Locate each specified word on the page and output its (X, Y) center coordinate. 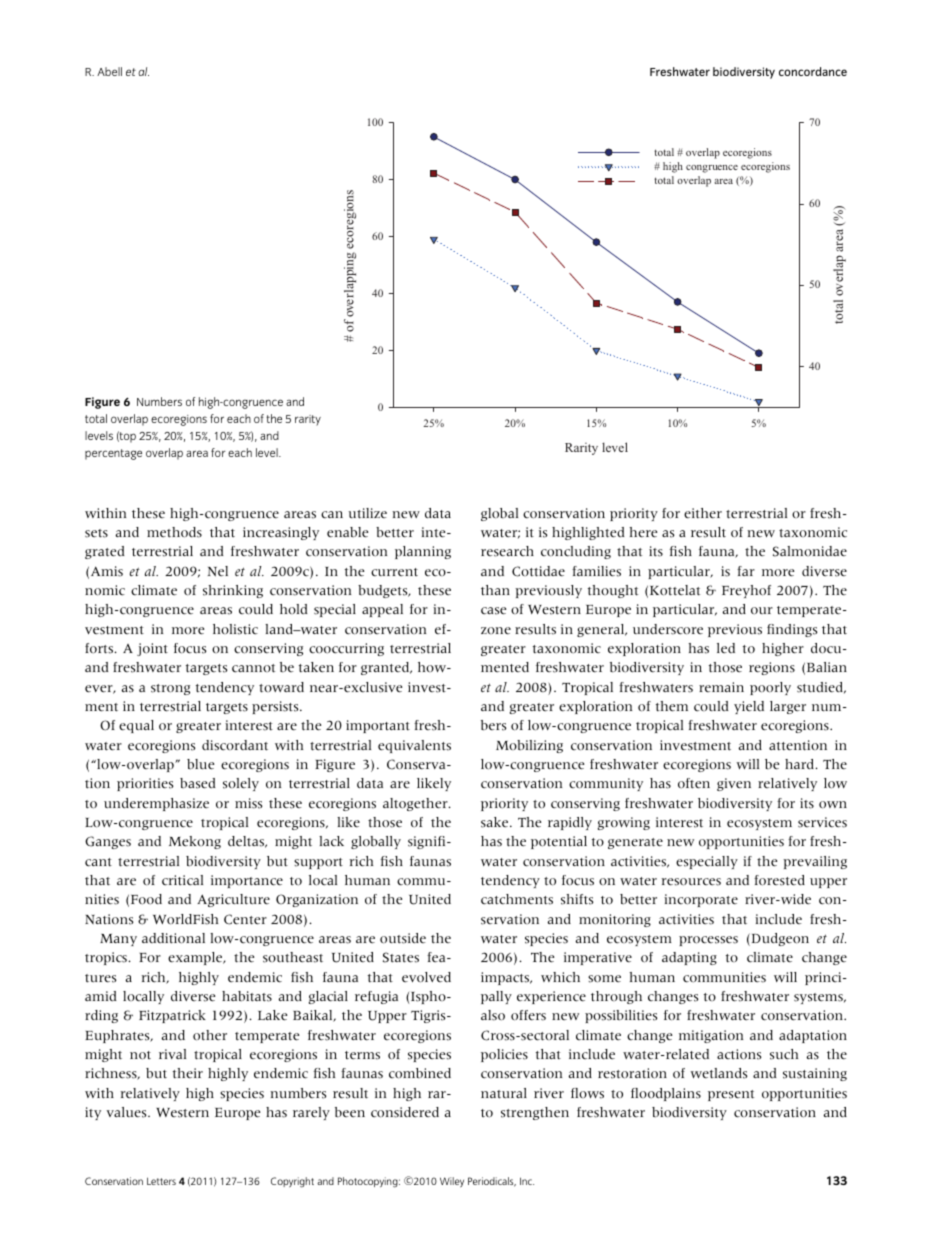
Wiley (452, 1182)
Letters (161, 1181)
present (731, 1095)
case (493, 611)
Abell (109, 71)
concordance (813, 71)
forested (779, 880)
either (703, 513)
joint (152, 649)
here (643, 532)
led (726, 648)
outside (403, 938)
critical (182, 880)
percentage (113, 454)
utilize (368, 513)
